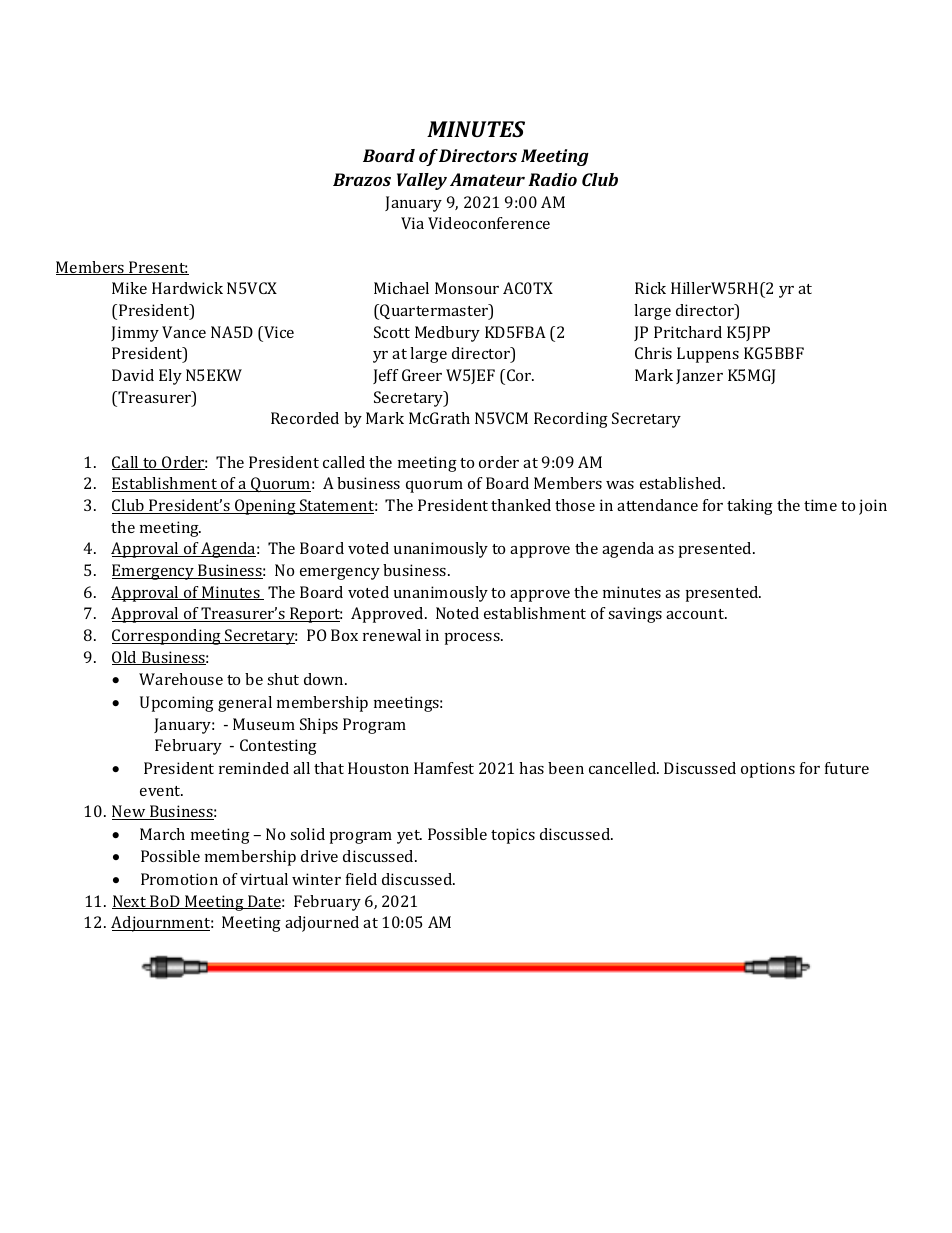 The image size is (952, 1233). I want to click on Hardwick, so click(187, 288).
